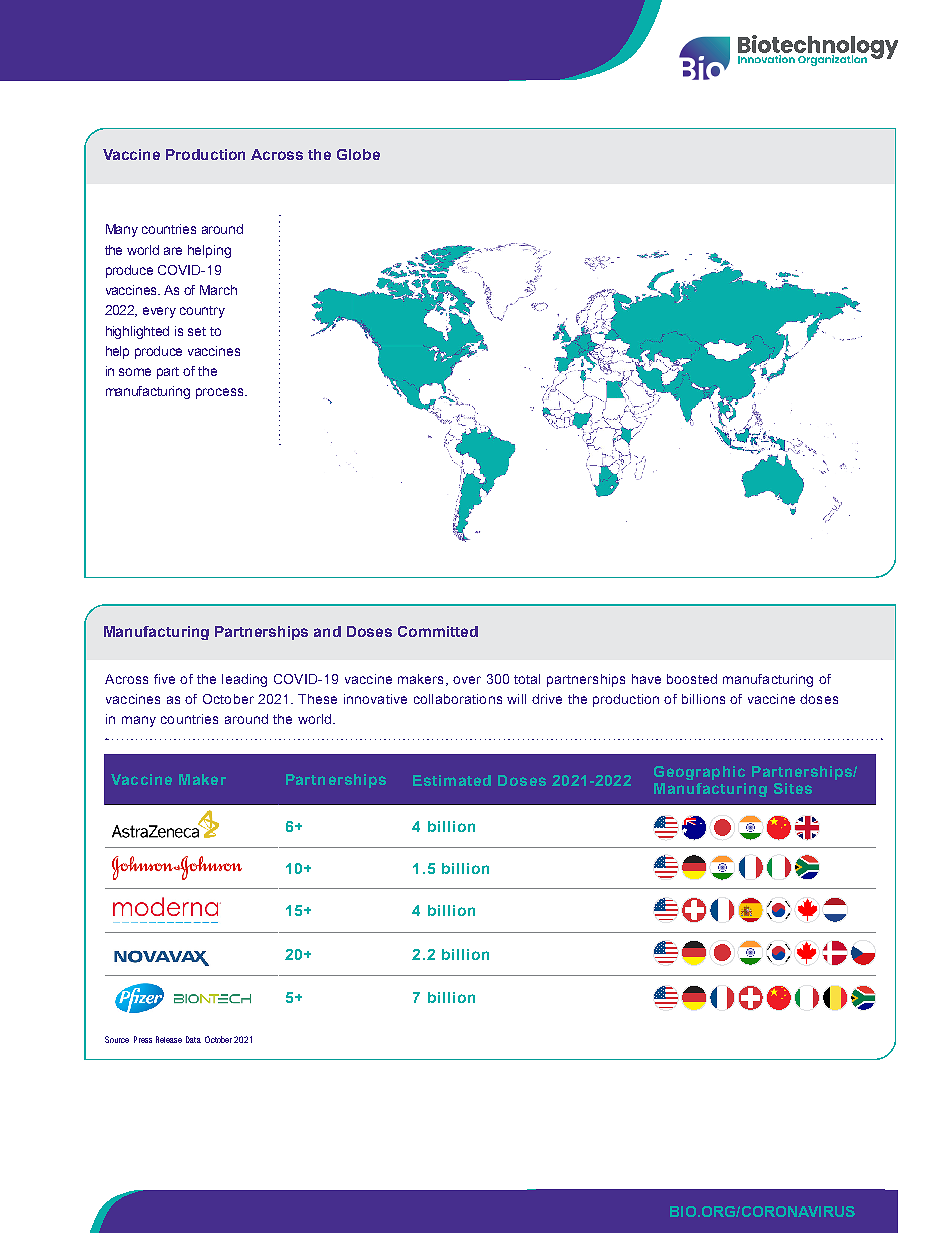 The width and height of the image is (952, 1233). Describe the element at coordinates (547, 699) in the image. I see `drive` at that location.
